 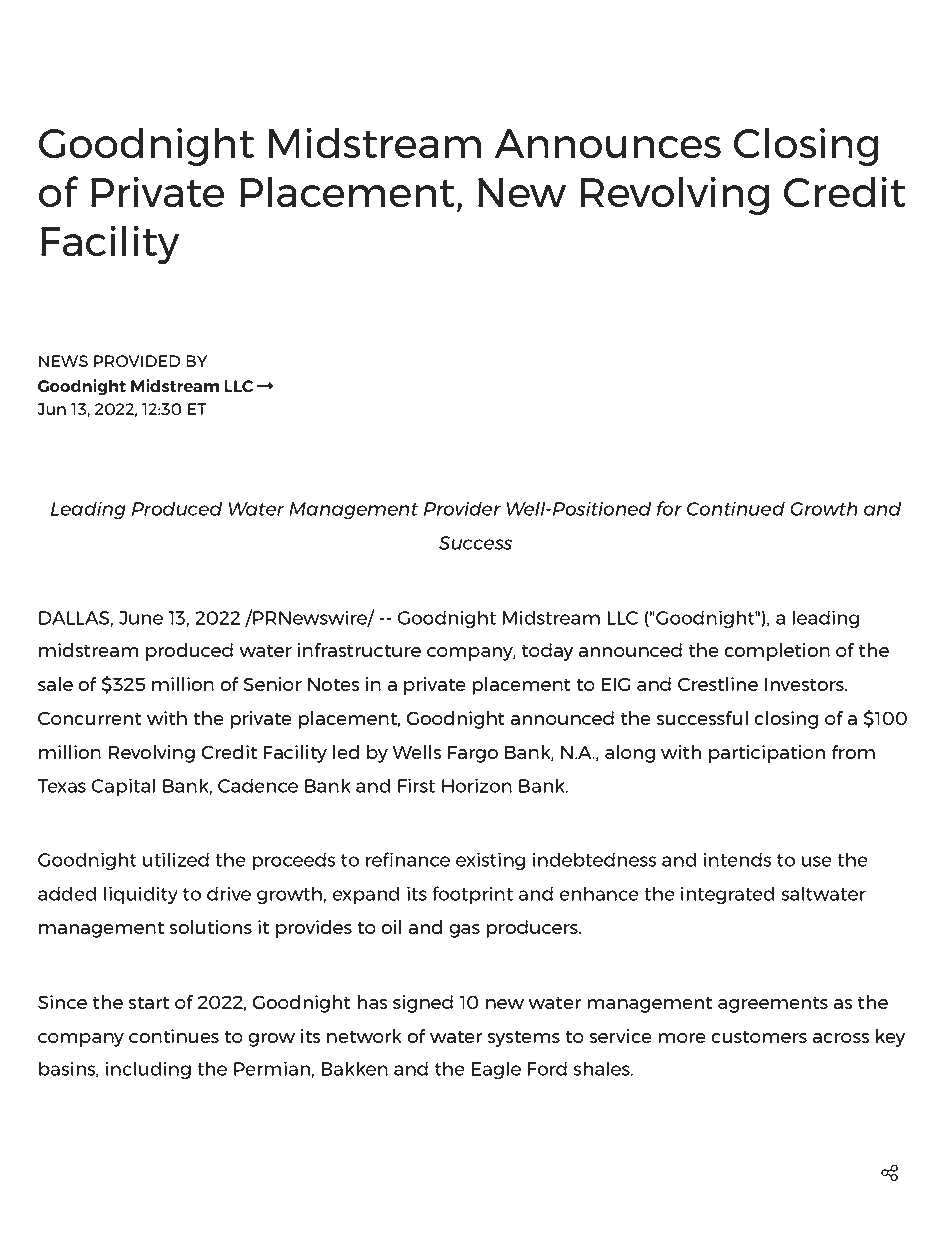 I want to click on systems, so click(x=523, y=1038).
